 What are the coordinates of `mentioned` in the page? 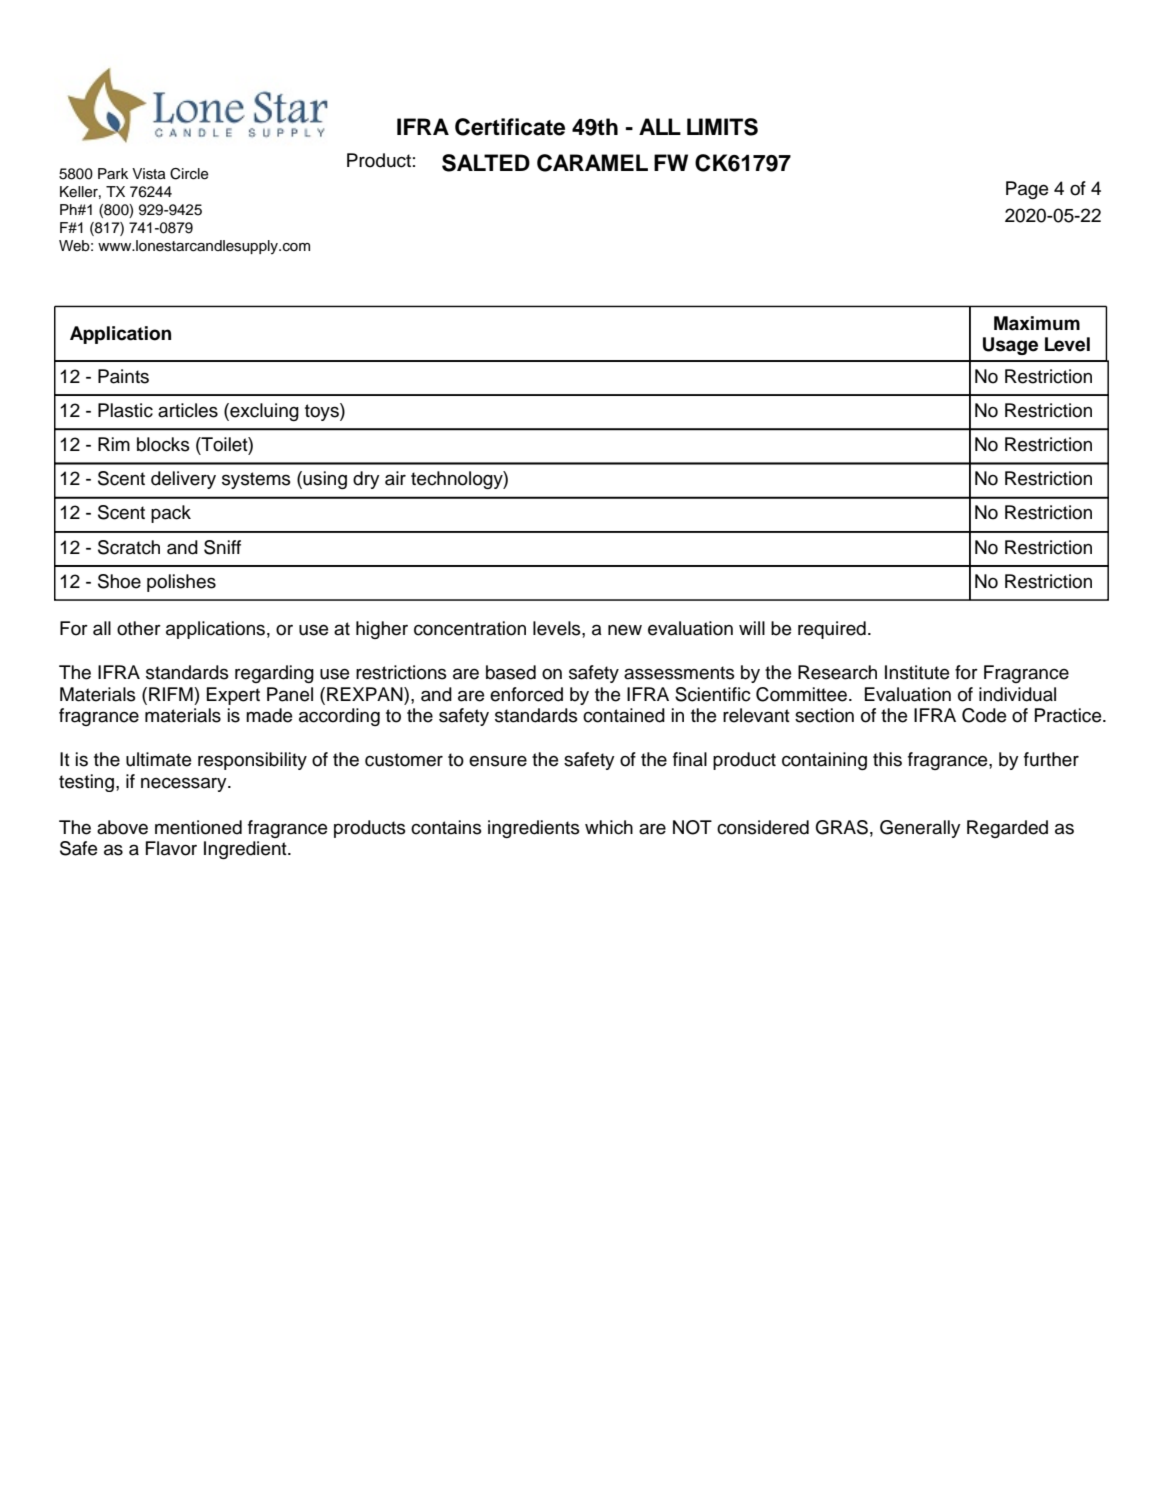 It's located at (198, 827).
